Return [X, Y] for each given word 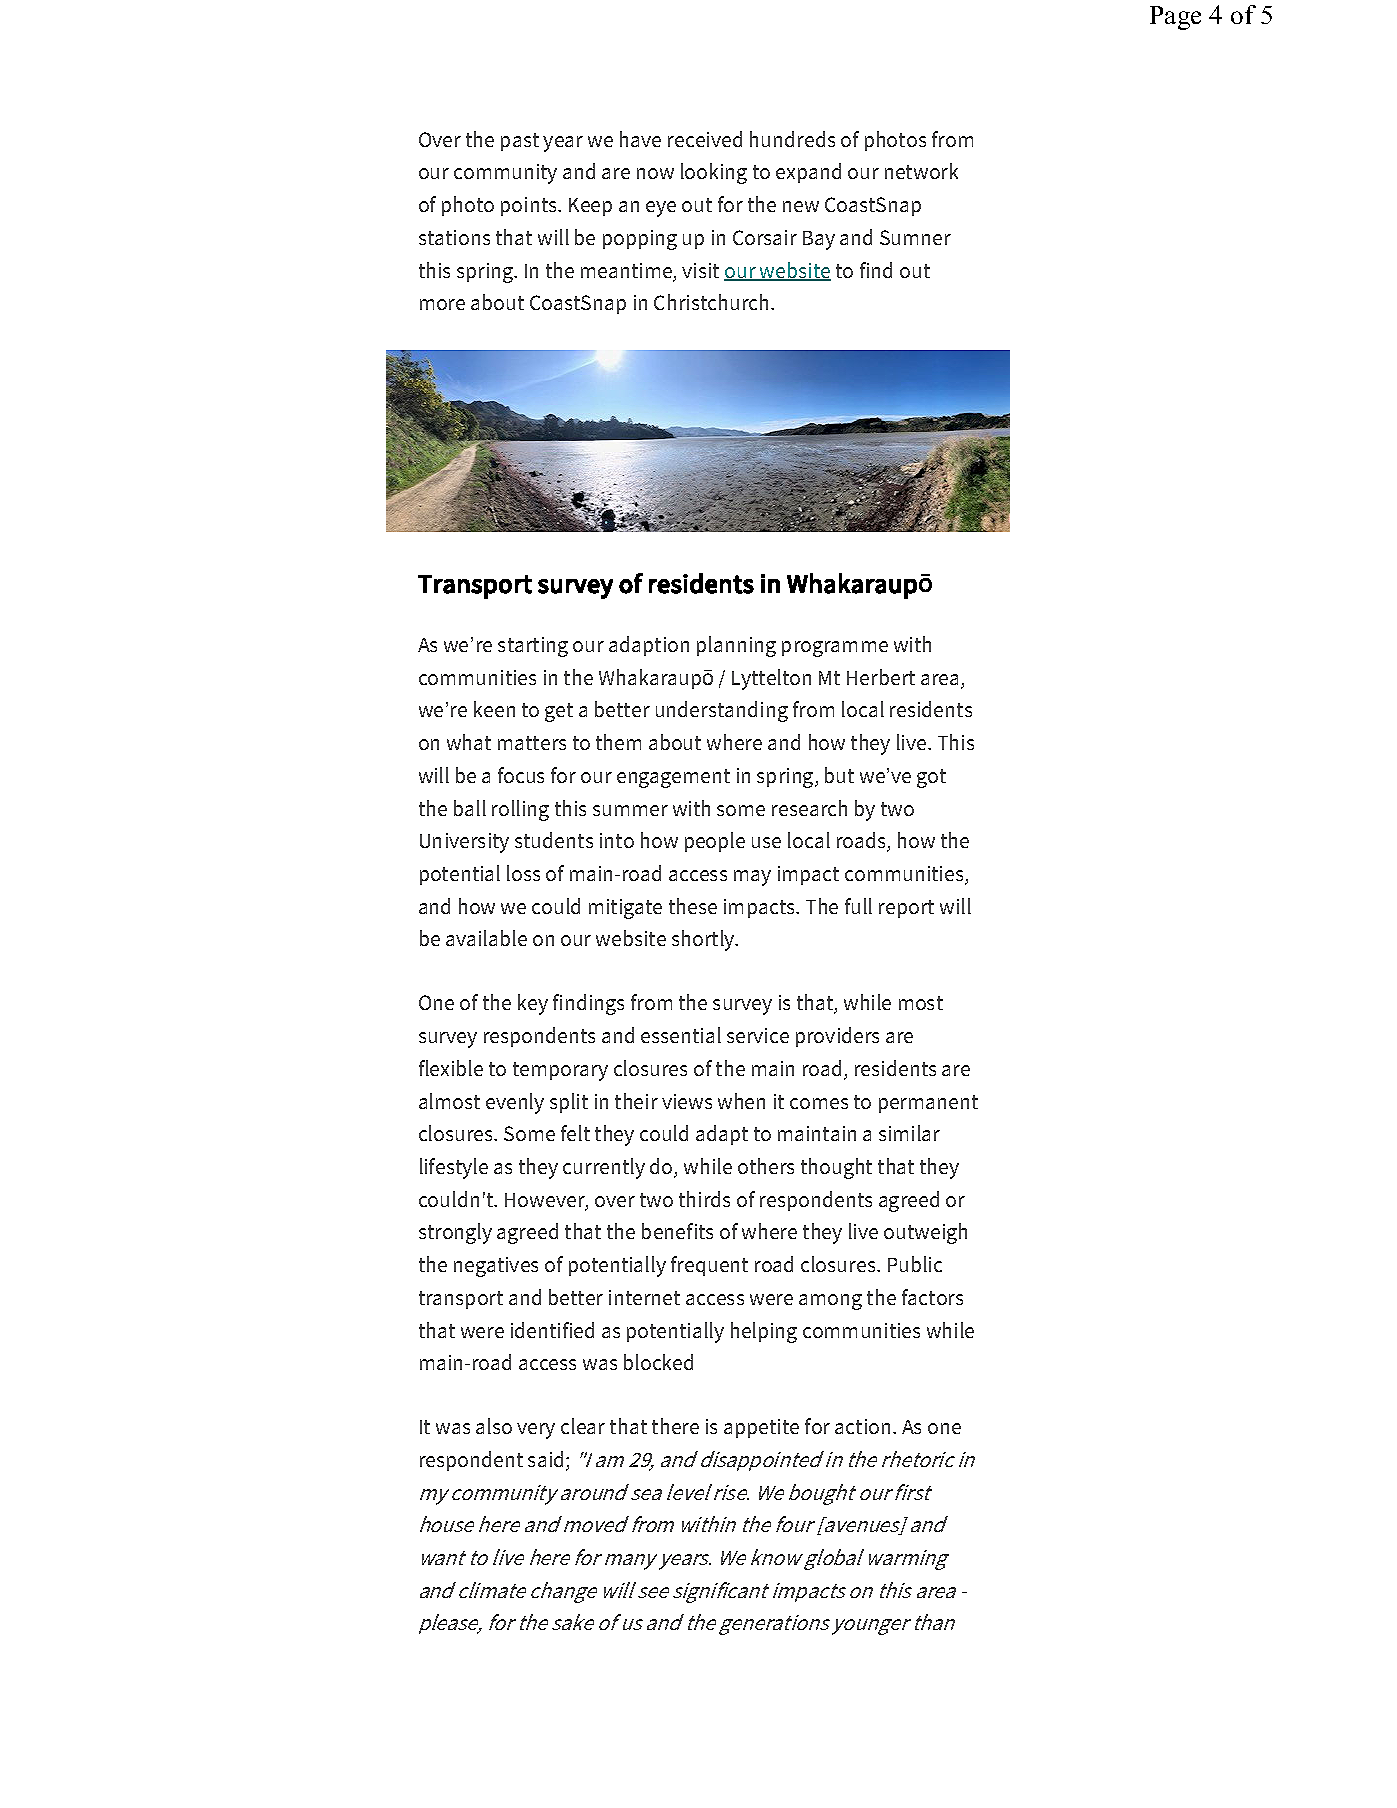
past [520, 142]
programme [835, 649]
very [536, 1431]
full [858, 906]
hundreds [792, 139]
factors [932, 1297]
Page [1175, 18]
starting [533, 647]
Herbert [881, 677]
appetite [761, 1428]
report [906, 909]
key [533, 1004]
